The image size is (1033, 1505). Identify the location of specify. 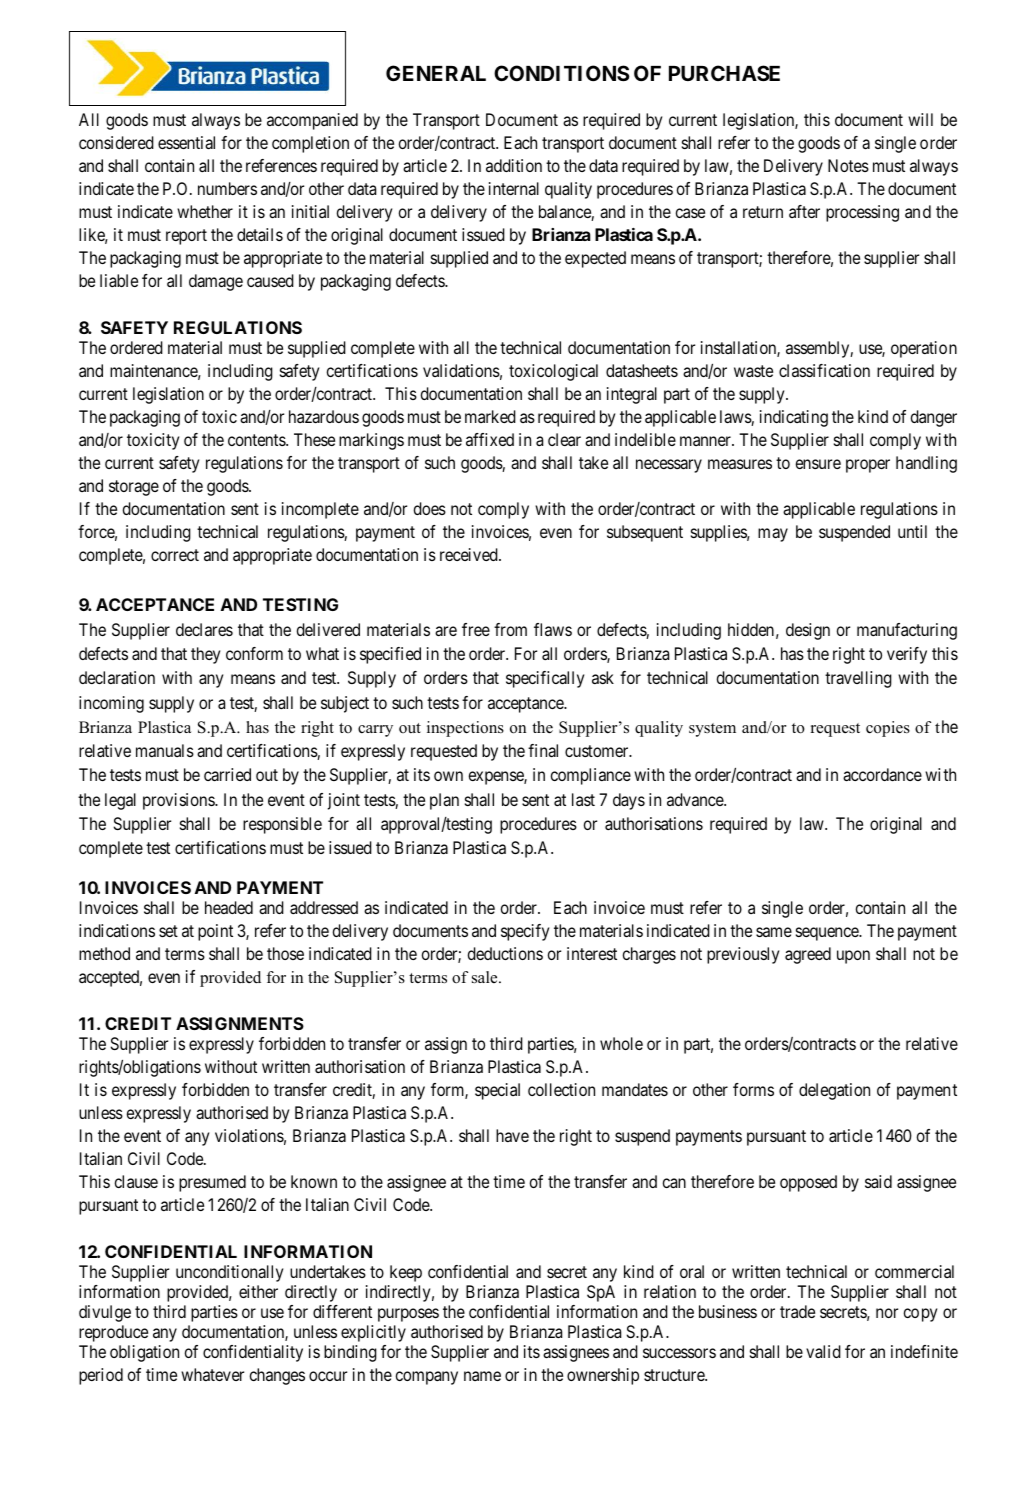
(525, 932).
